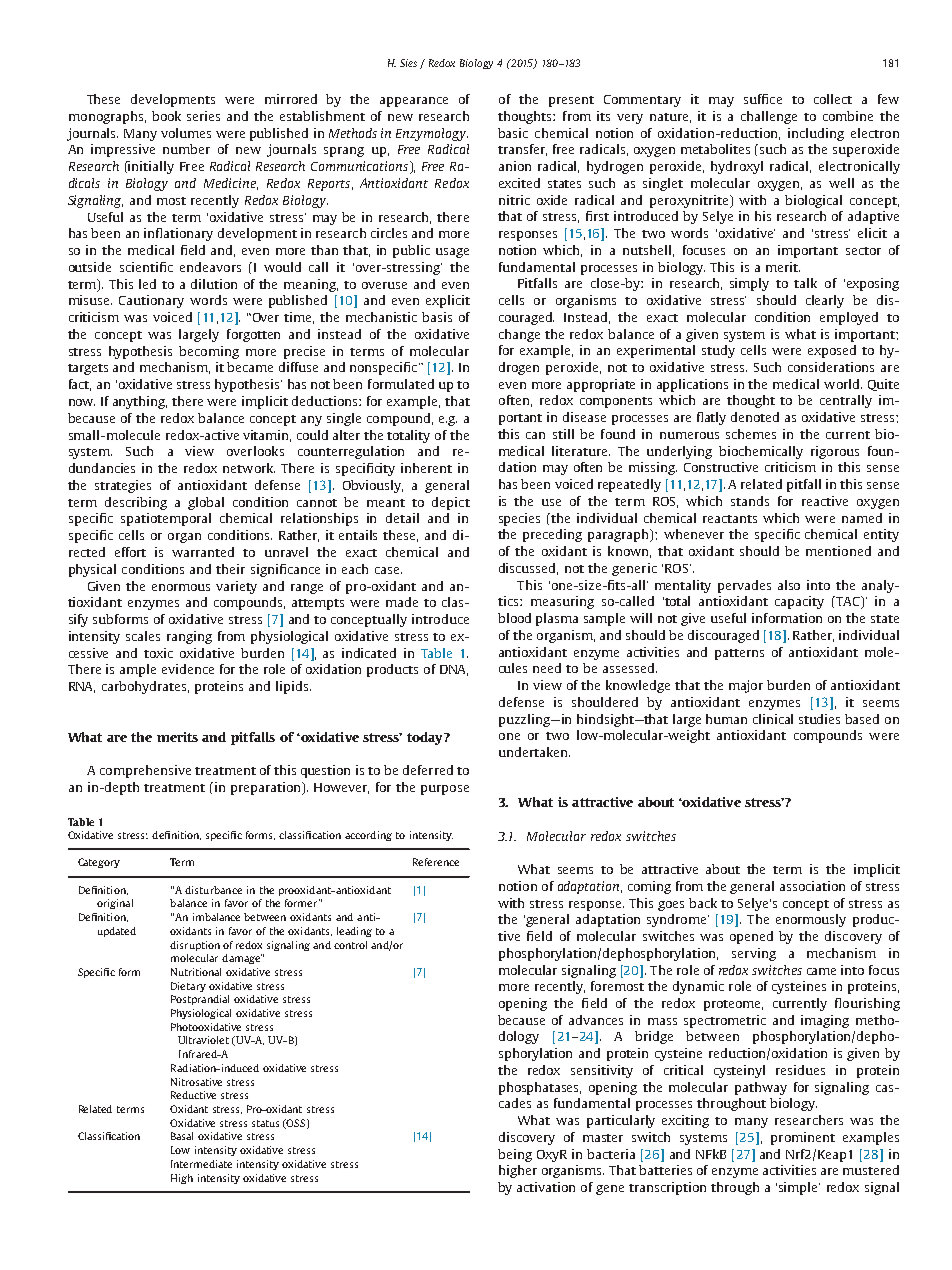 The width and height of the screenshot is (952, 1270). I want to click on challenge, so click(769, 117).
